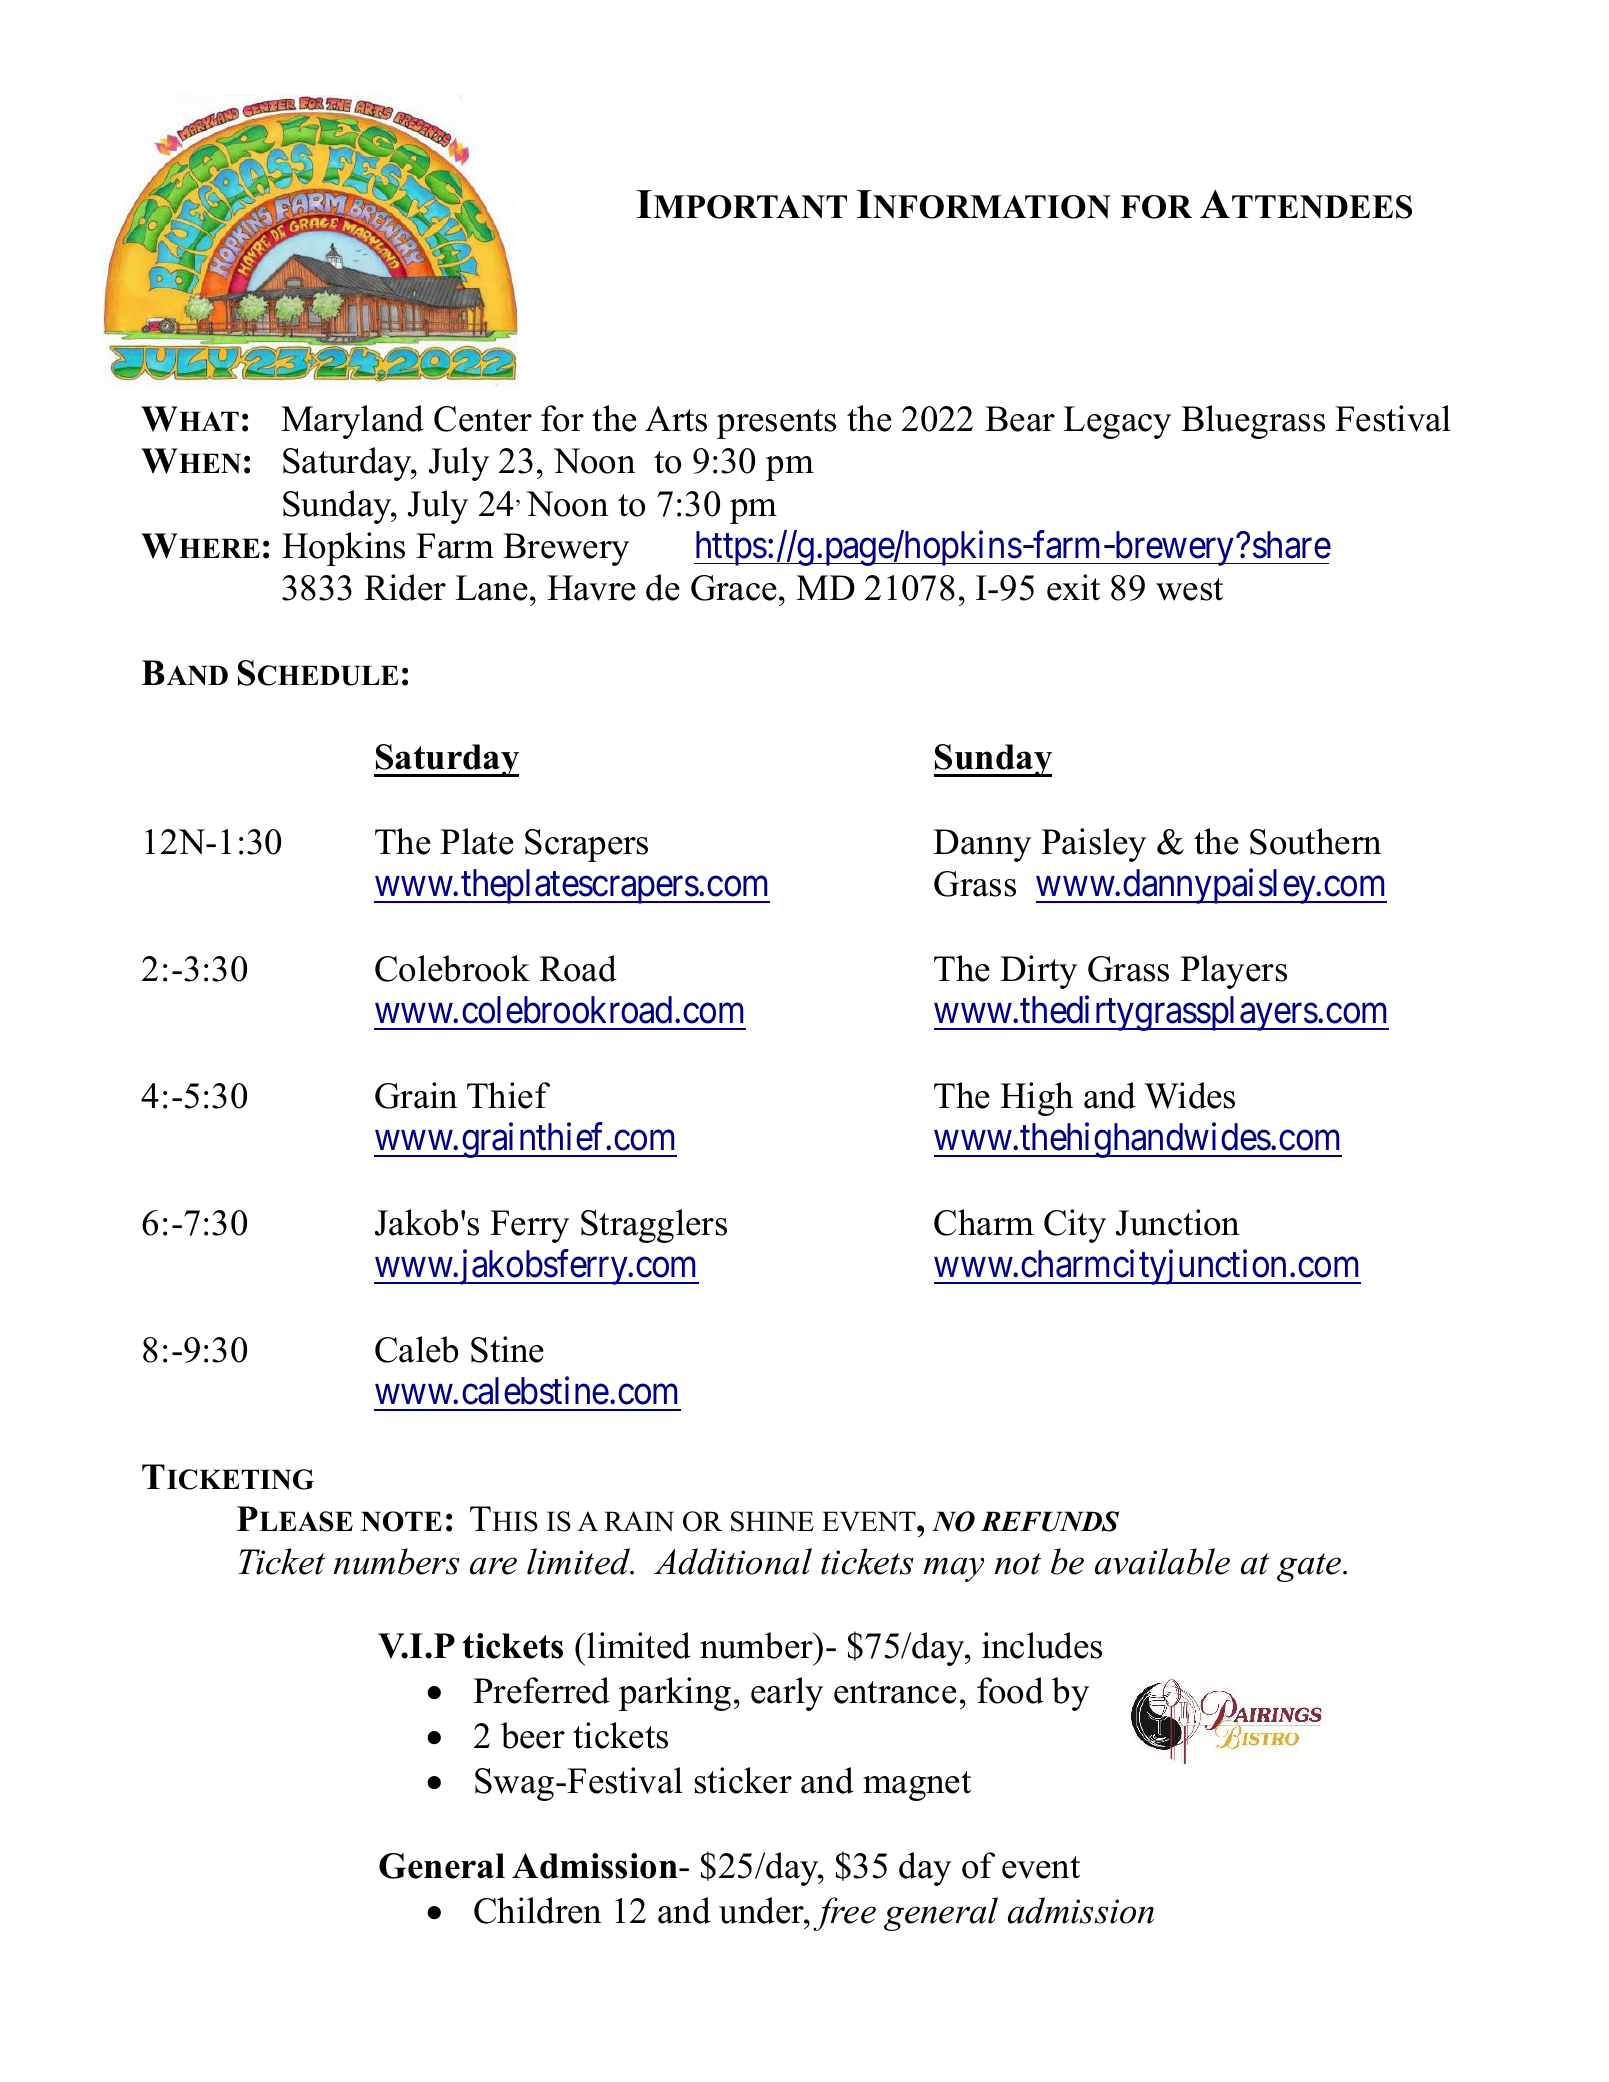 The width and height of the image is (1609, 2082). I want to click on Grace, so click(734, 588).
